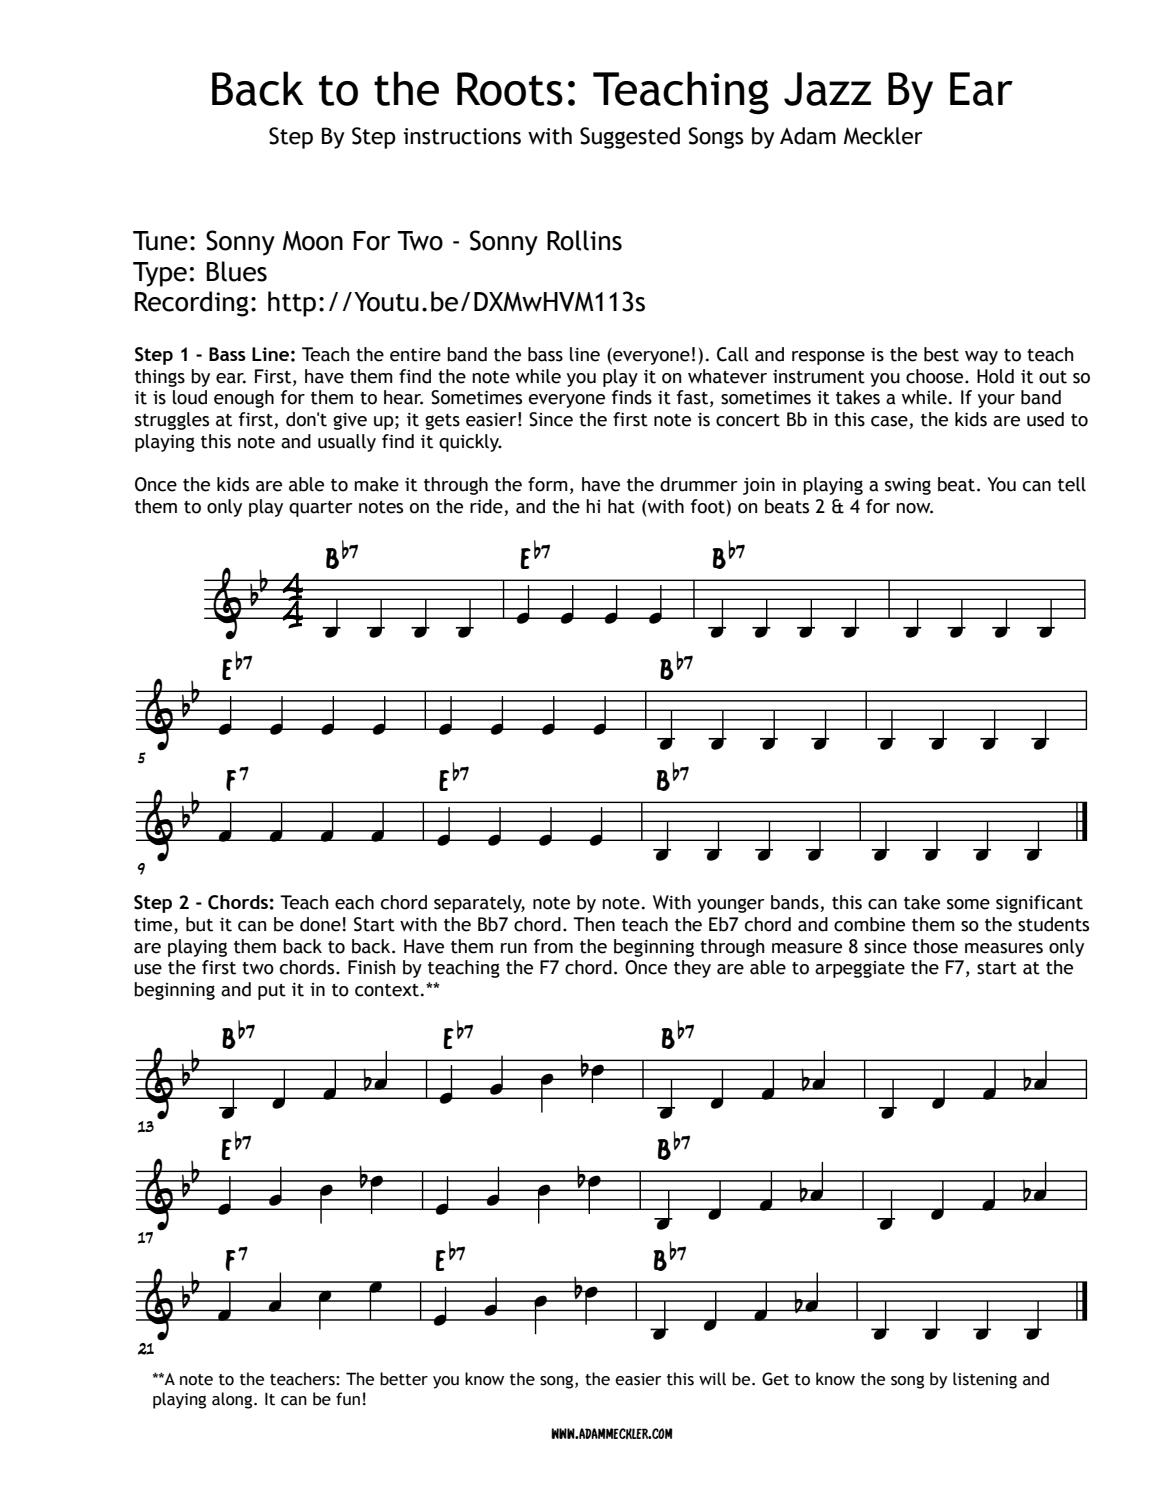 Image resolution: width=1155 pixels, height=1495 pixels. I want to click on significant, so click(1039, 904).
